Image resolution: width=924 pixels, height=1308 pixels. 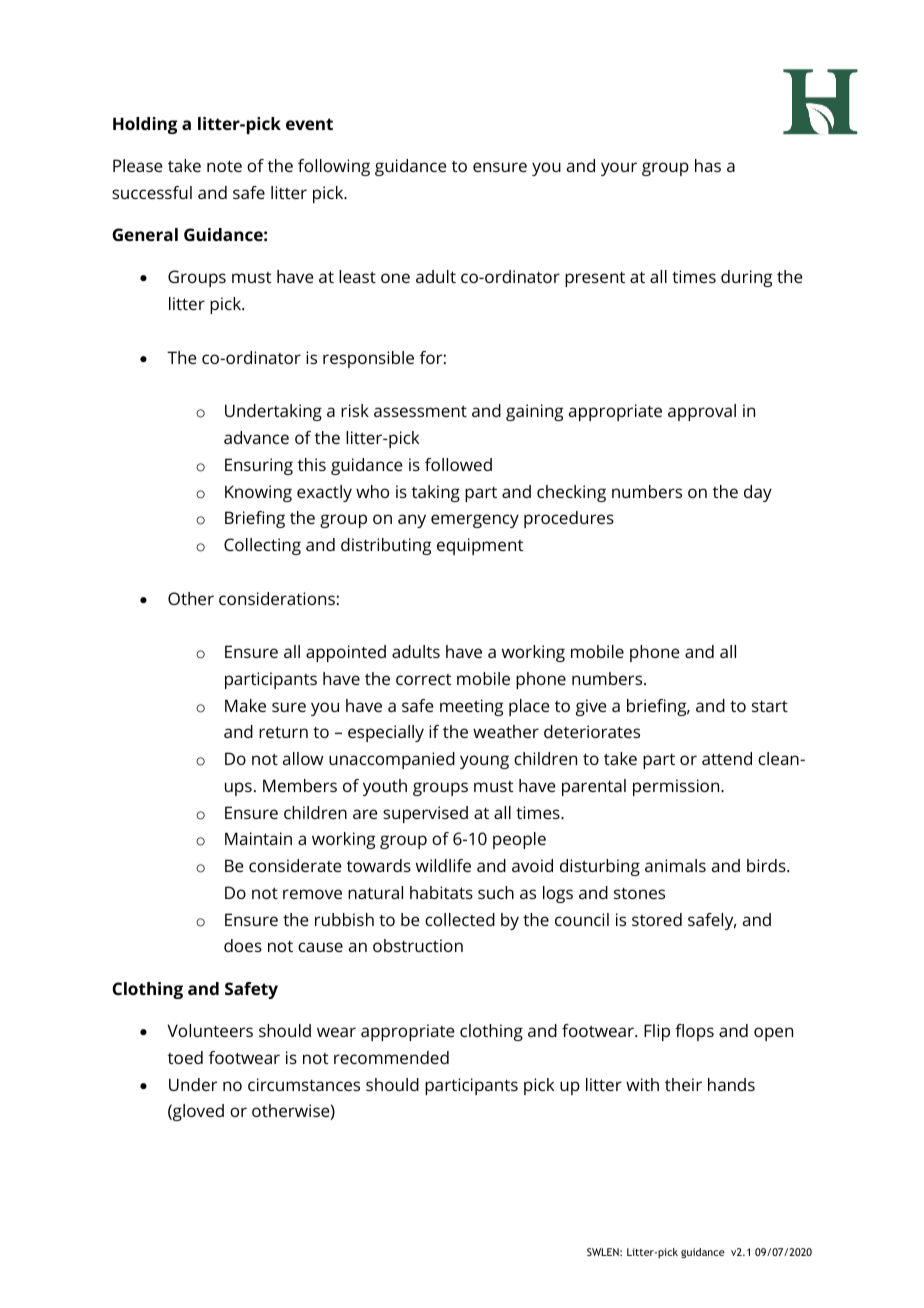 I want to click on note, so click(x=224, y=166).
